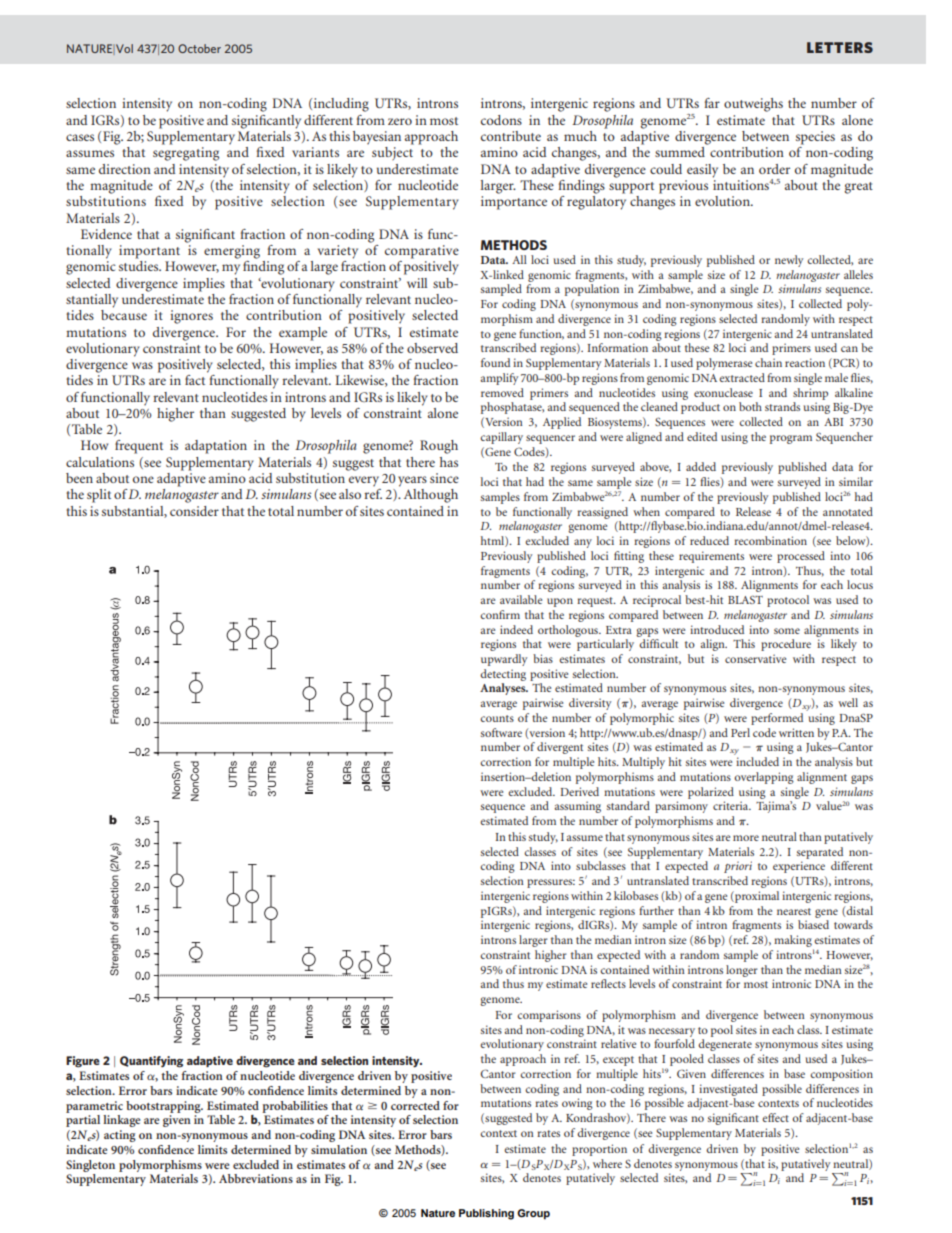  Describe the element at coordinates (577, 807) in the document. I see `assuming` at that location.
